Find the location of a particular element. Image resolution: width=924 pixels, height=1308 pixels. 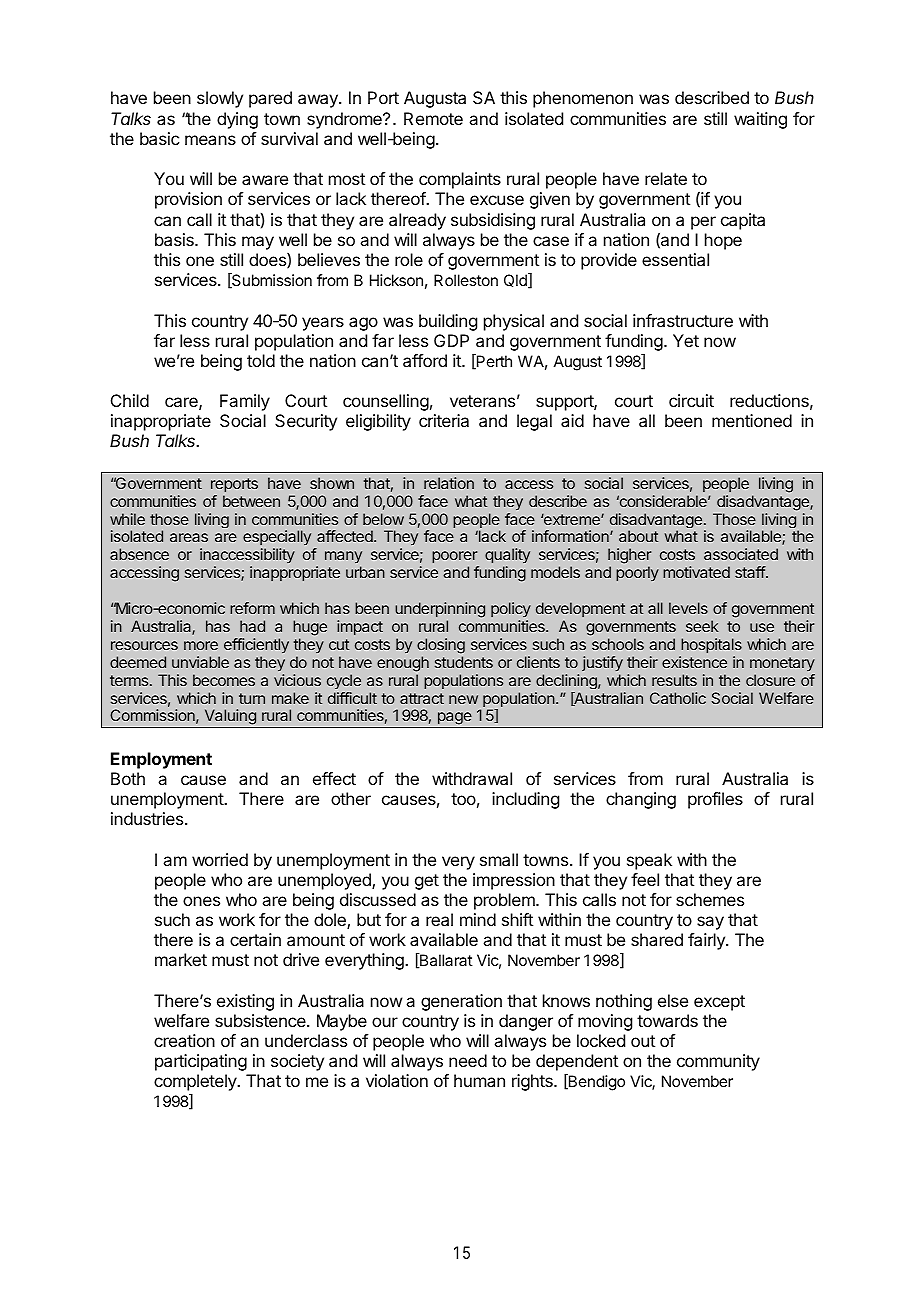

between is located at coordinates (251, 501).
